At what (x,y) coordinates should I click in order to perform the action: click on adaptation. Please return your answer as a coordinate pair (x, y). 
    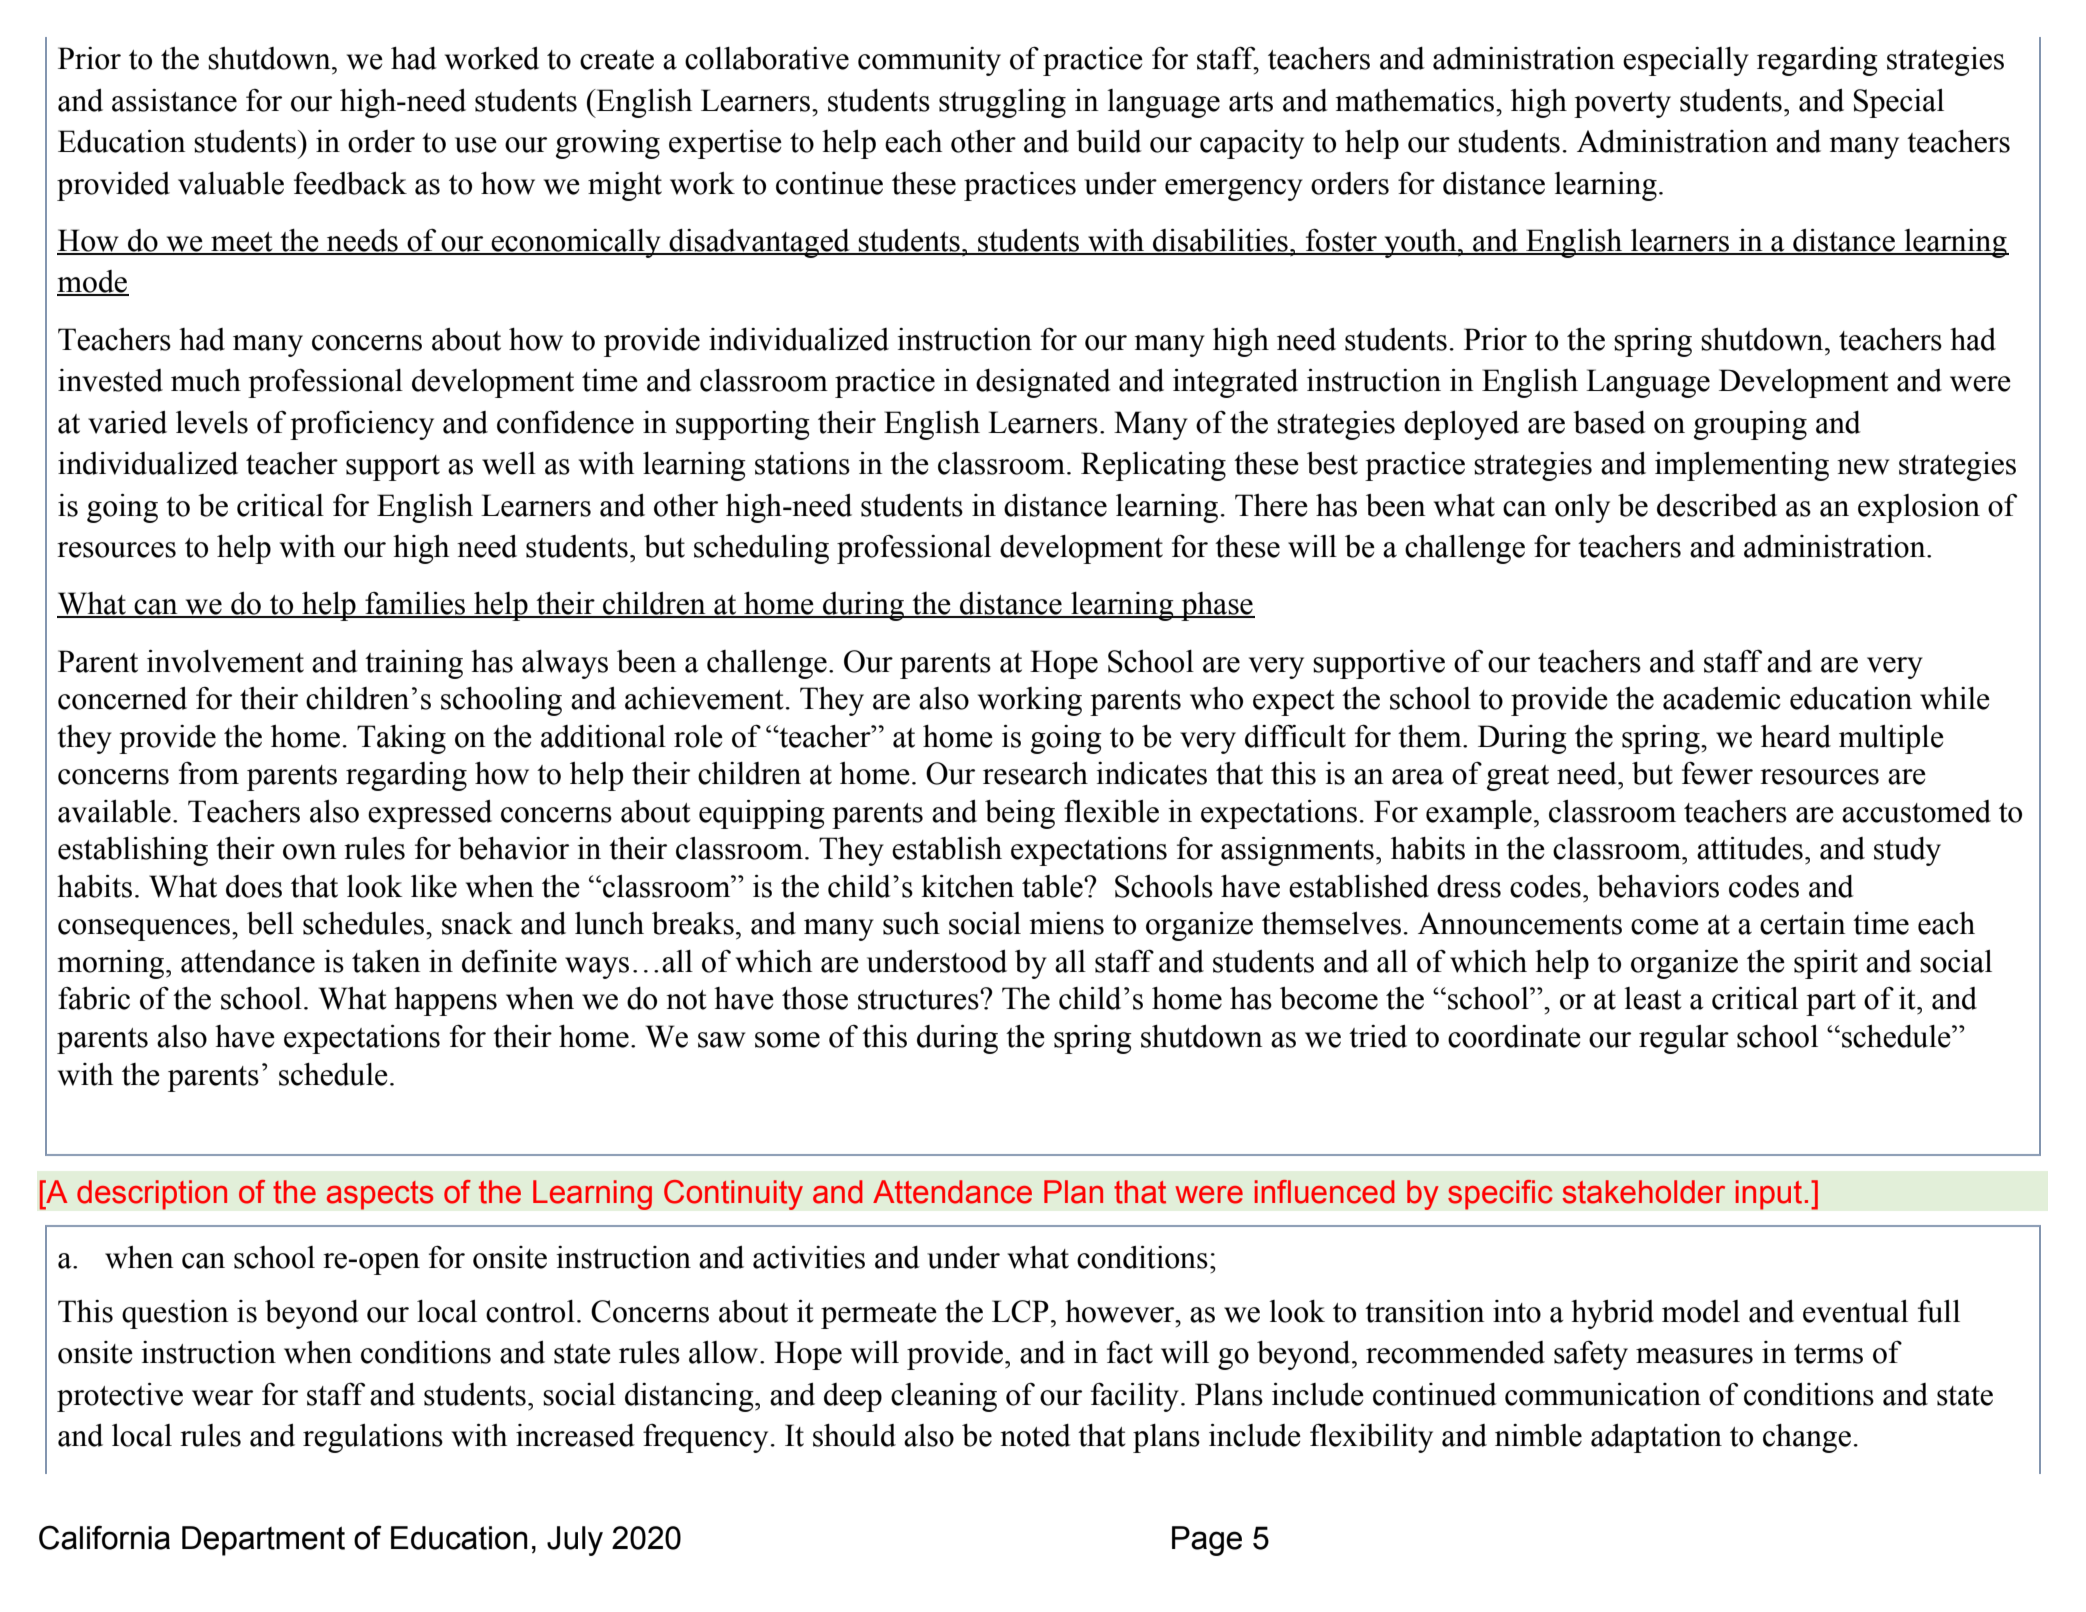
    Looking at the image, I should click on (1656, 1438).
